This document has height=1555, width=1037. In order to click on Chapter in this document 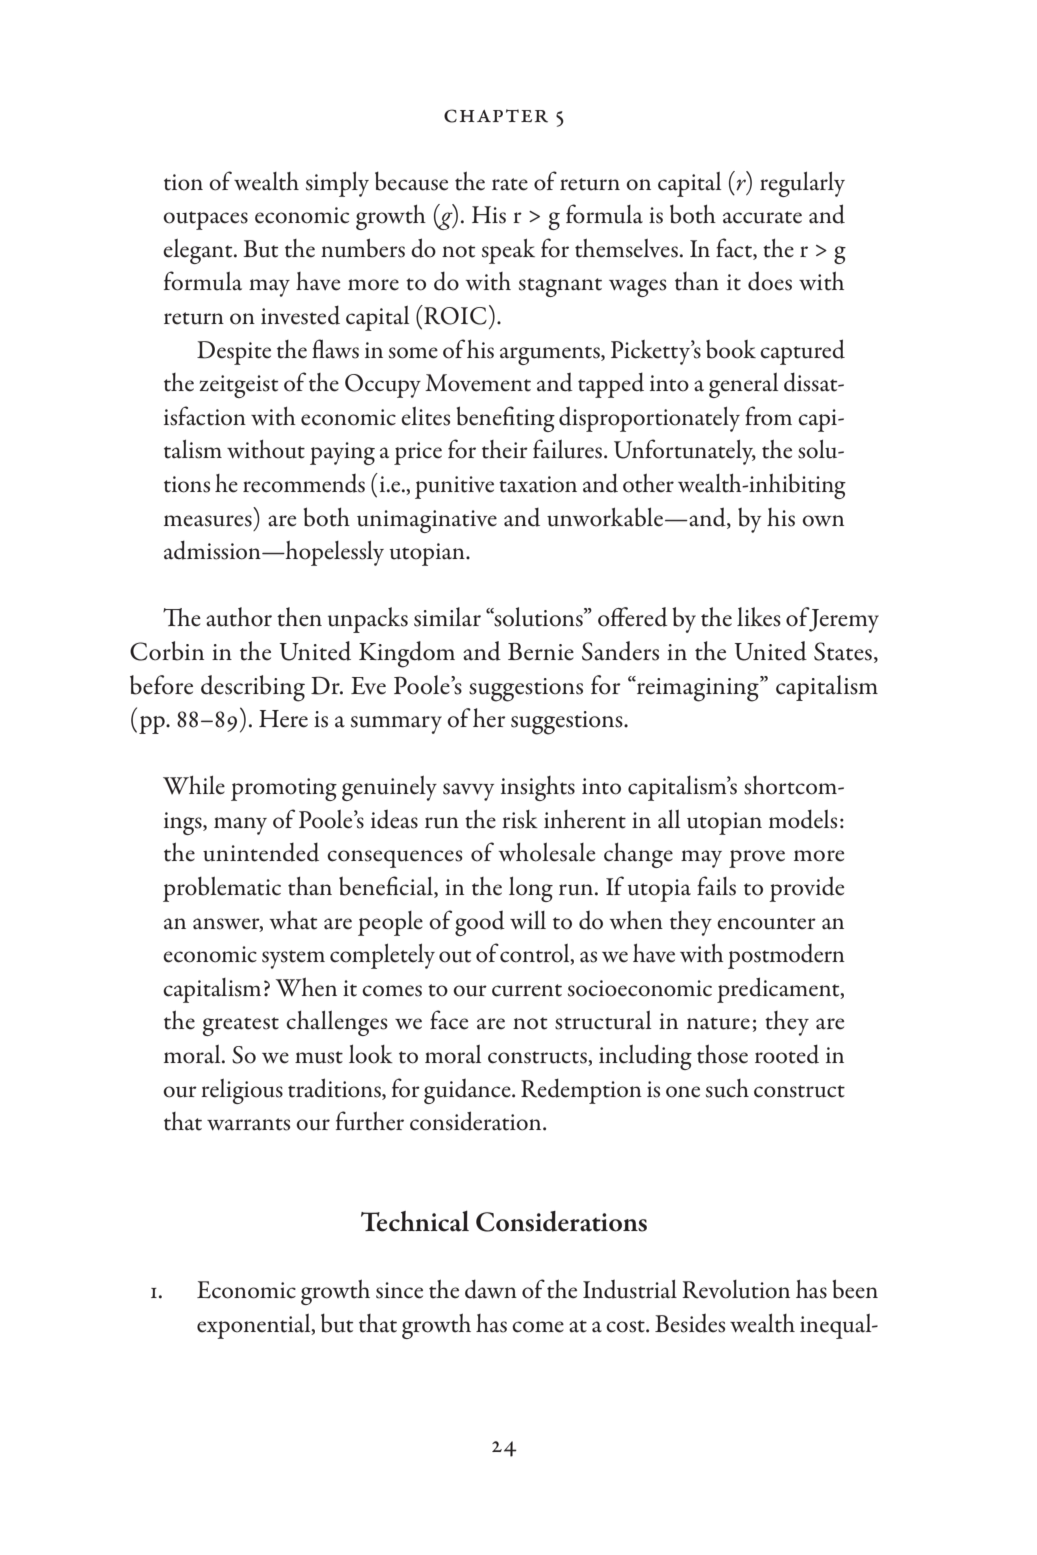, I will do `click(496, 116)`.
